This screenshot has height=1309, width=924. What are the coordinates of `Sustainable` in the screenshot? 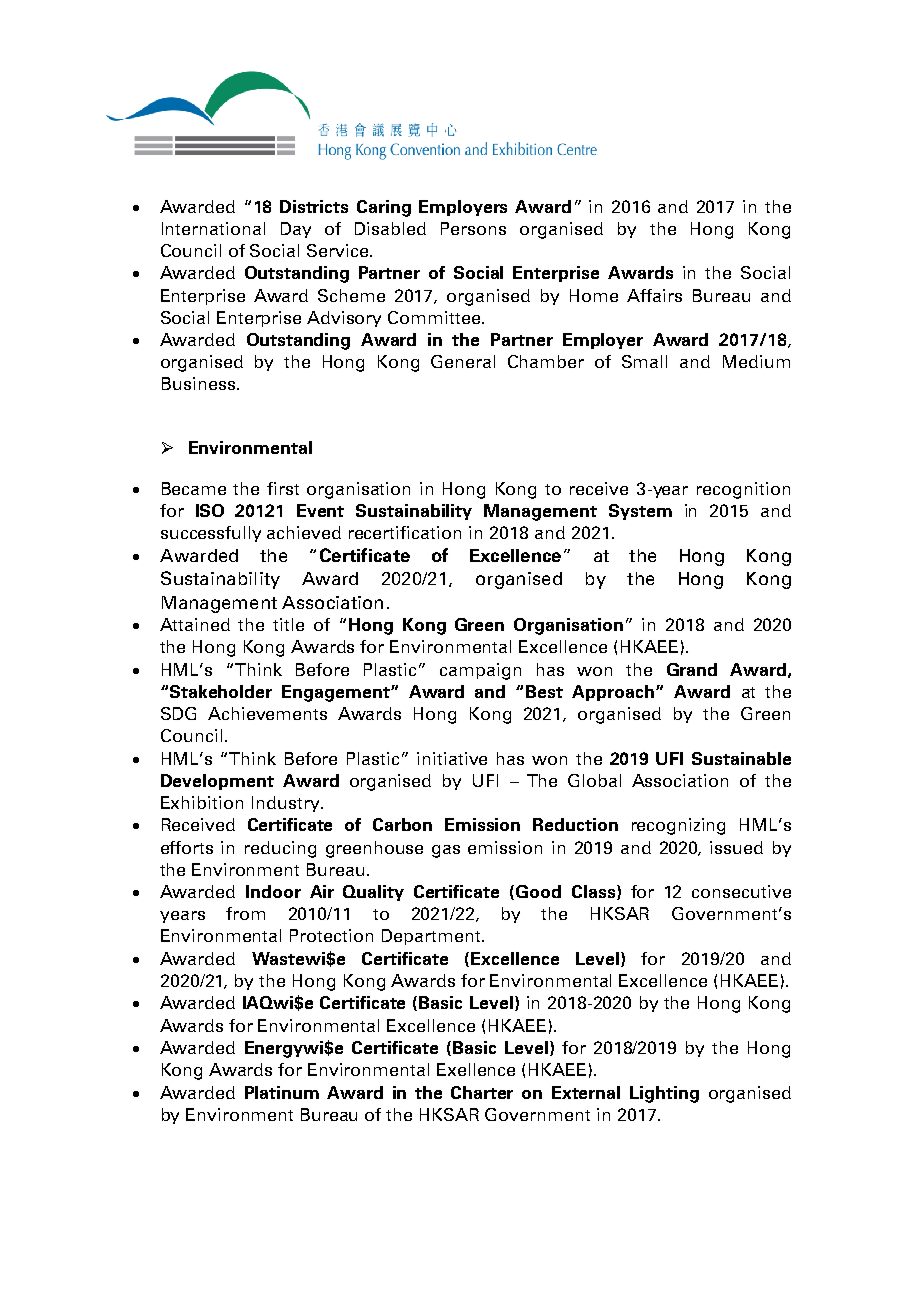 It's located at (741, 758).
